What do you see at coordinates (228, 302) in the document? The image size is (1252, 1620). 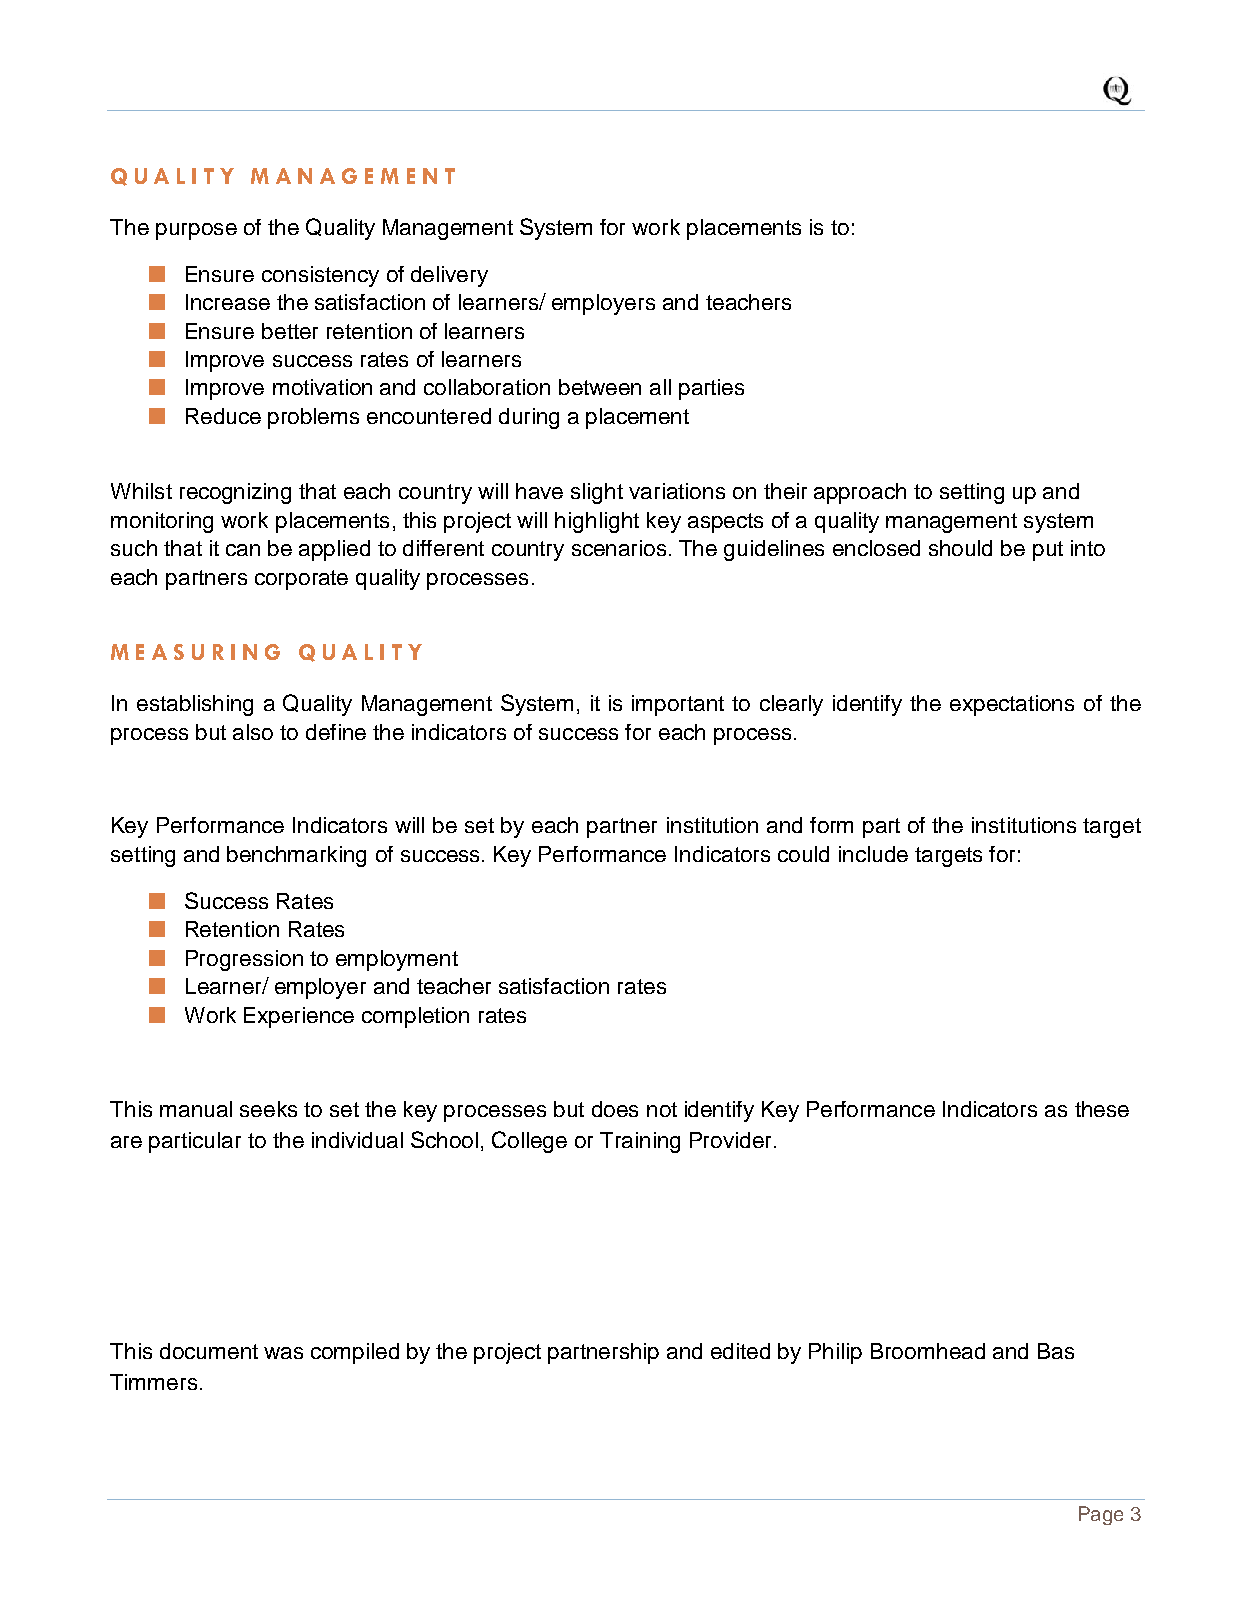 I see `Increase` at bounding box center [228, 302].
